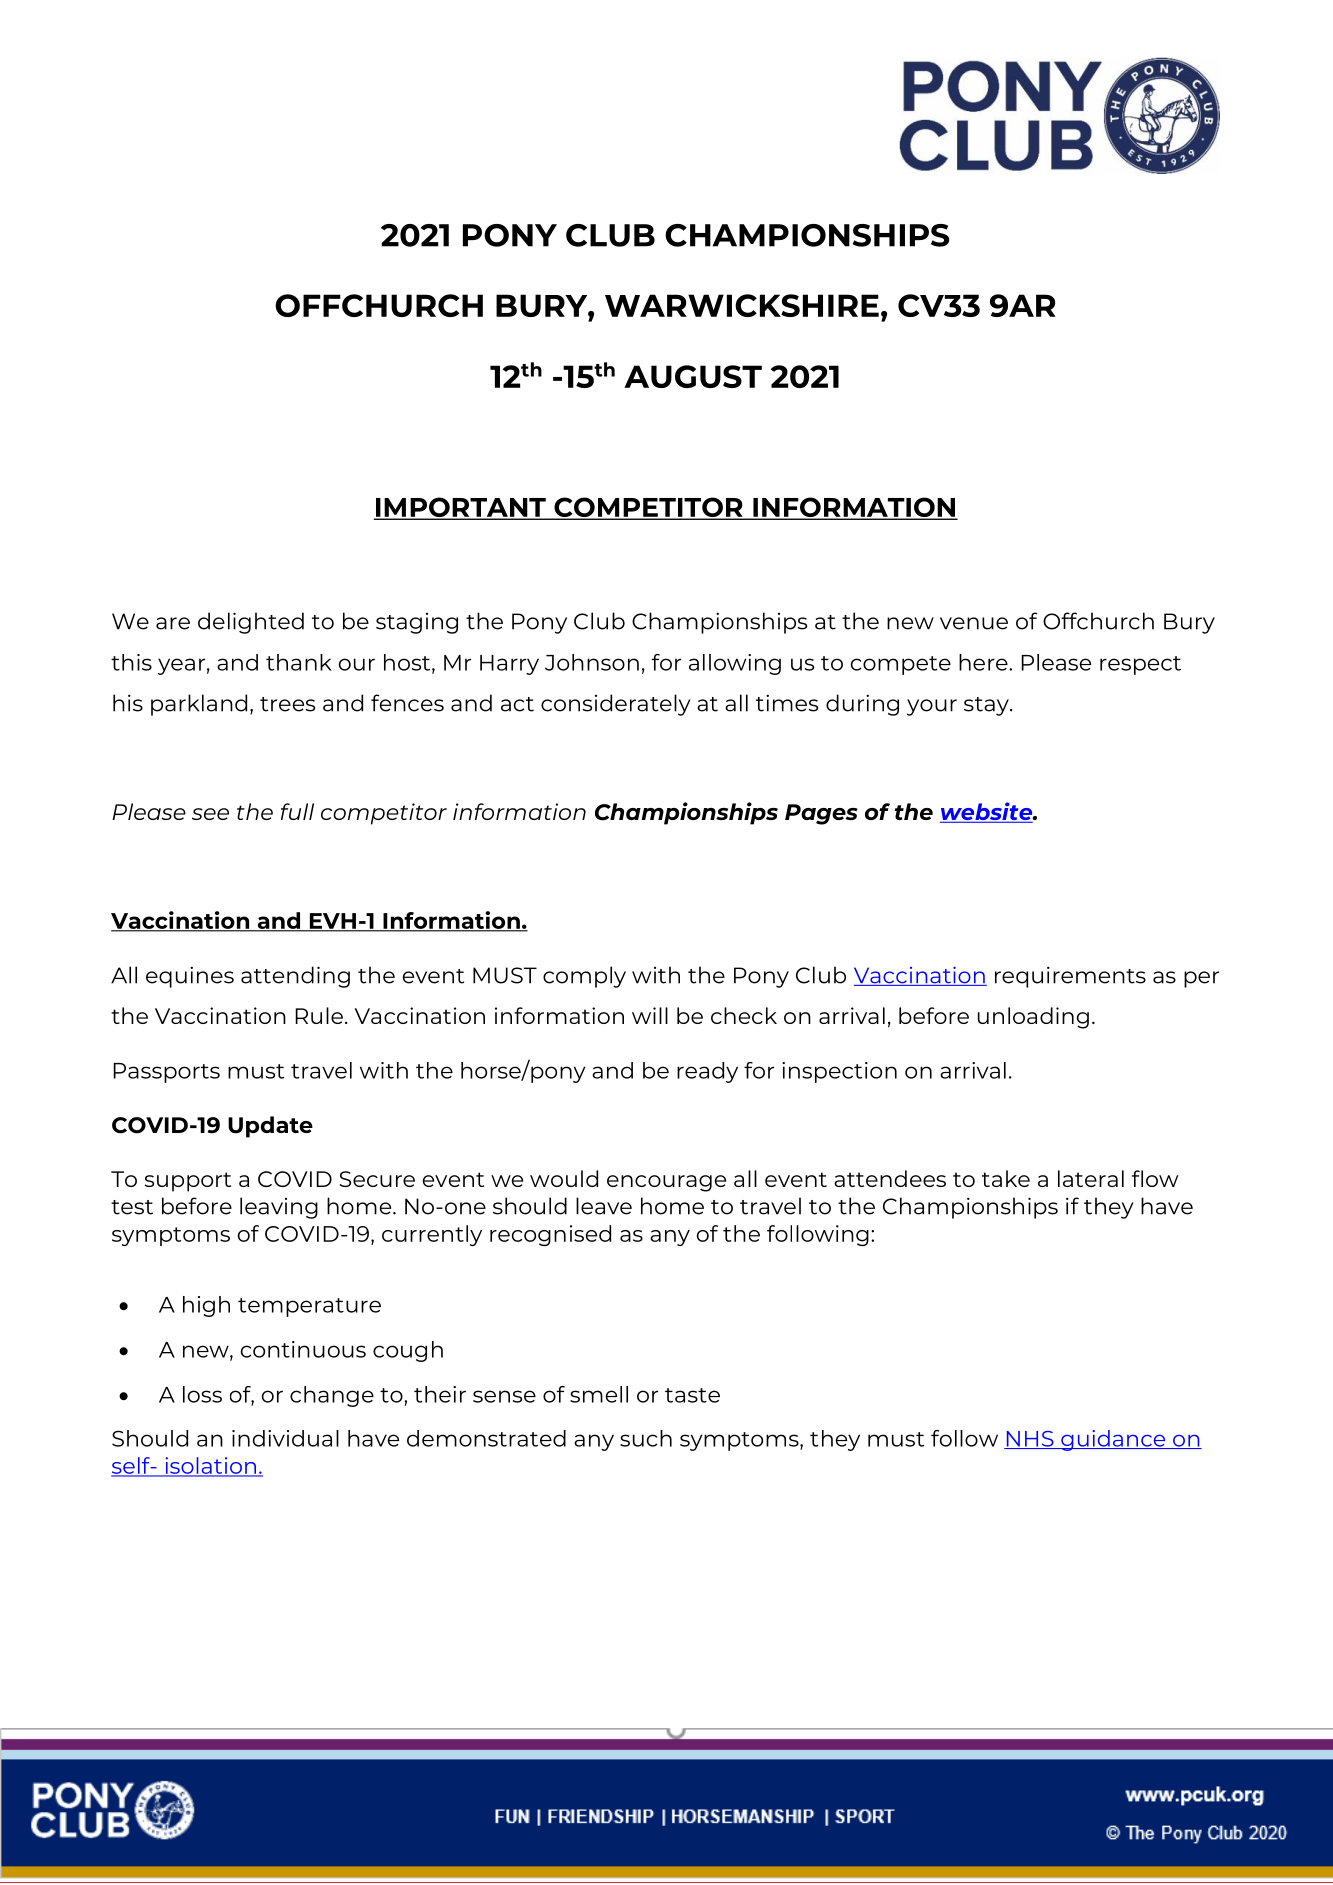  I want to click on see, so click(210, 814).
